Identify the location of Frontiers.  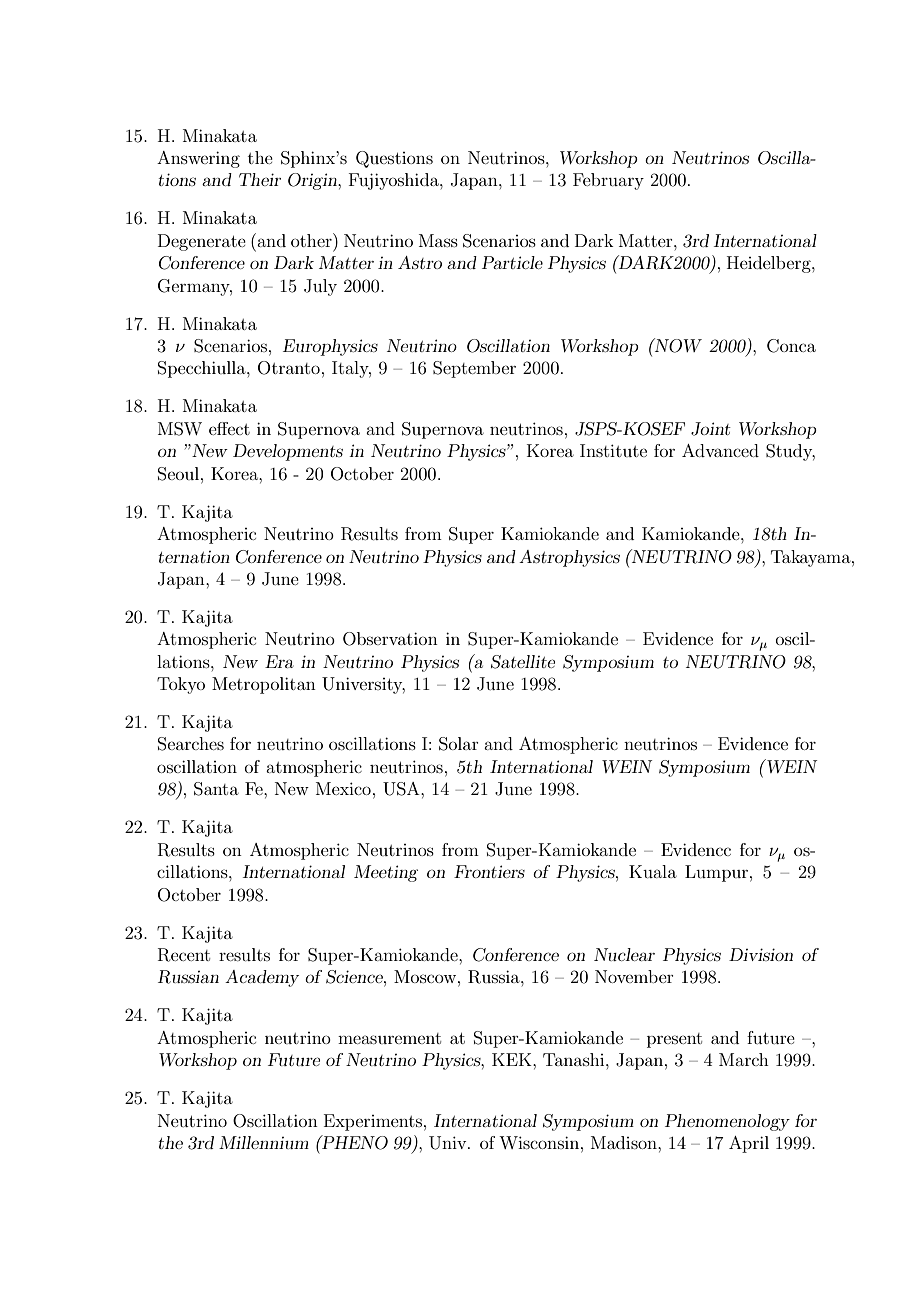
(489, 871).
